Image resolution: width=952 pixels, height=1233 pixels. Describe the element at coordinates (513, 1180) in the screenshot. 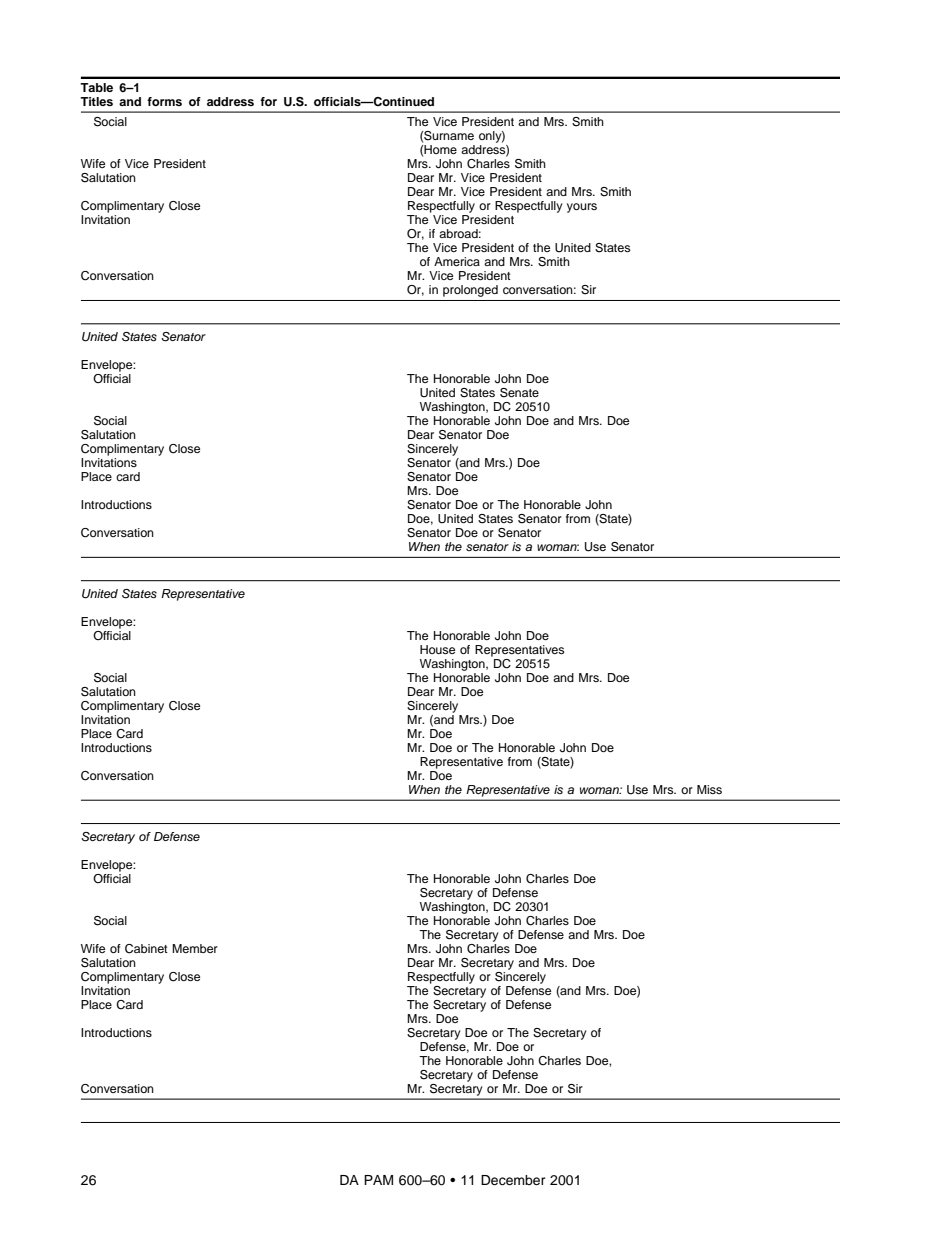

I see `December` at that location.
